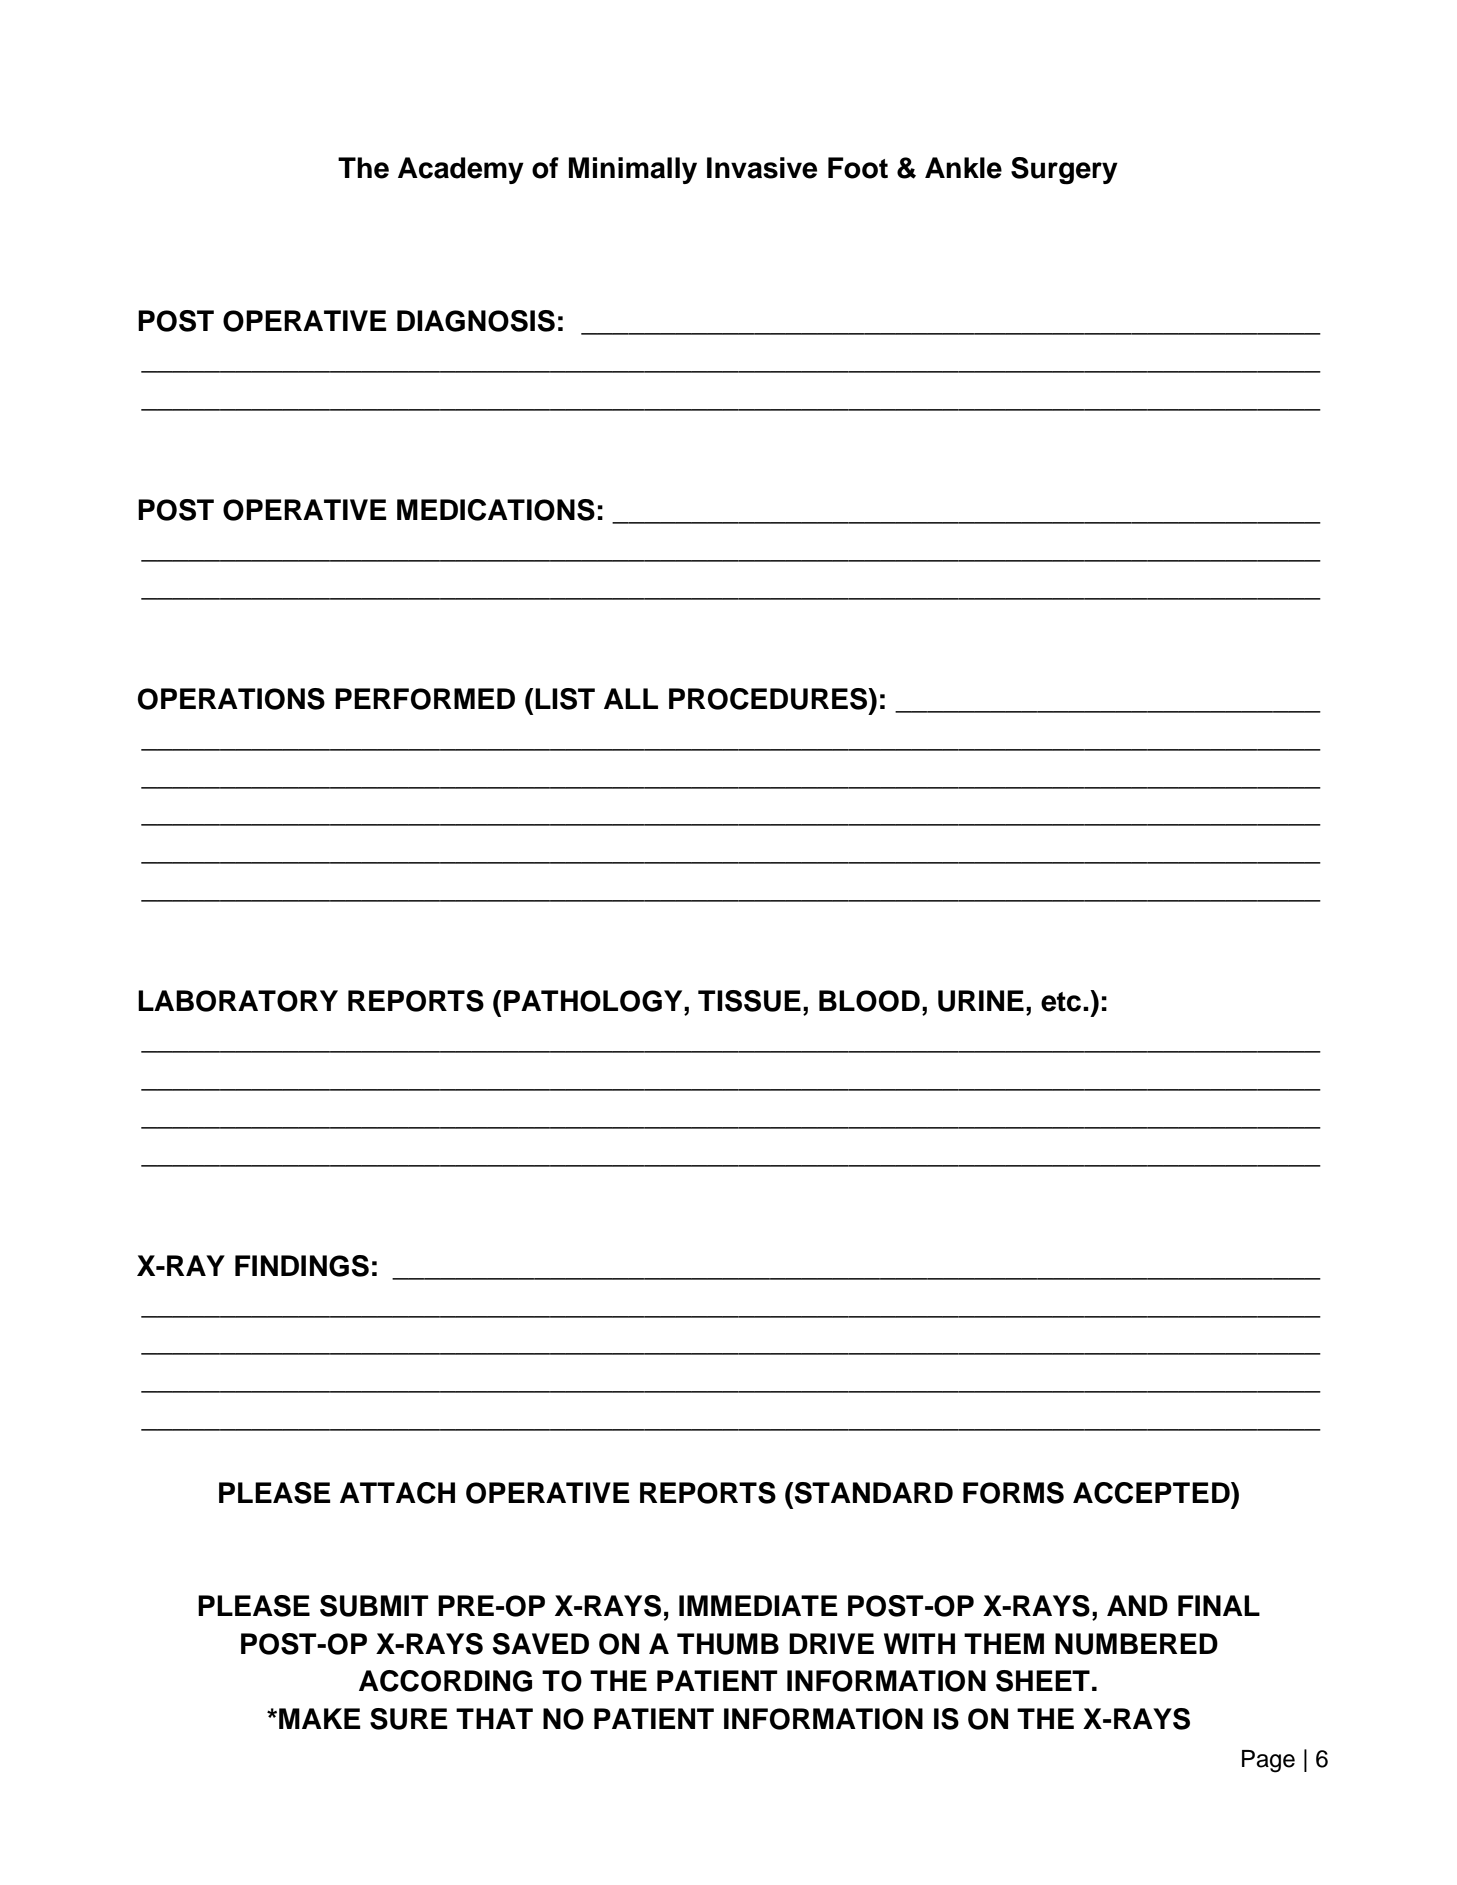 The width and height of the screenshot is (1457, 1885). Describe the element at coordinates (320, 1718) in the screenshot. I see `MAKE` at that location.
